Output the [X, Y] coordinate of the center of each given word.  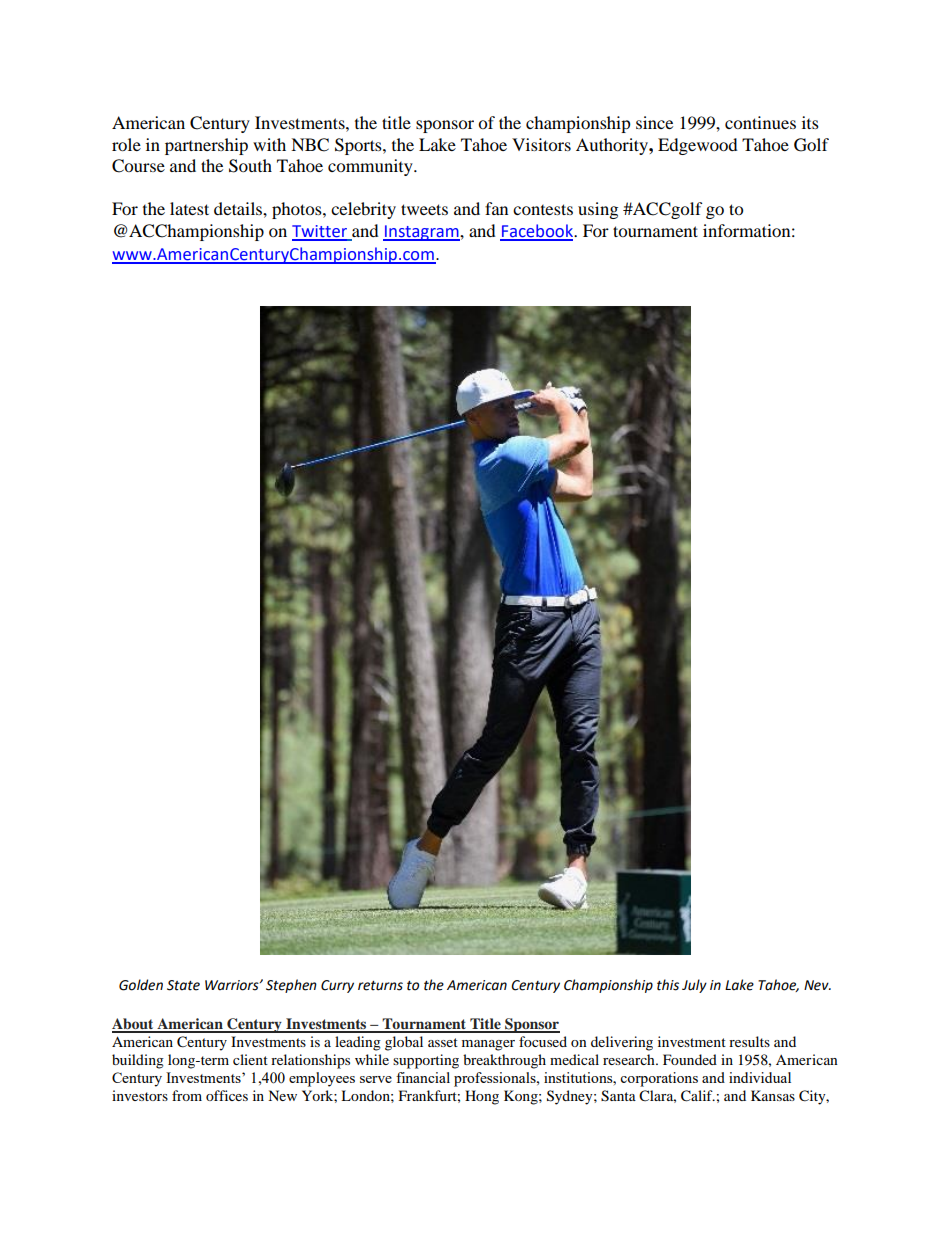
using [598, 210]
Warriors [233, 985]
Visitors [541, 144]
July [694, 986]
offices [227, 1095]
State [183, 985]
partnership [206, 146]
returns [380, 986]
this [668, 985]
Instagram [422, 233]
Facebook [538, 232]
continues [760, 122]
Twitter [320, 232]
